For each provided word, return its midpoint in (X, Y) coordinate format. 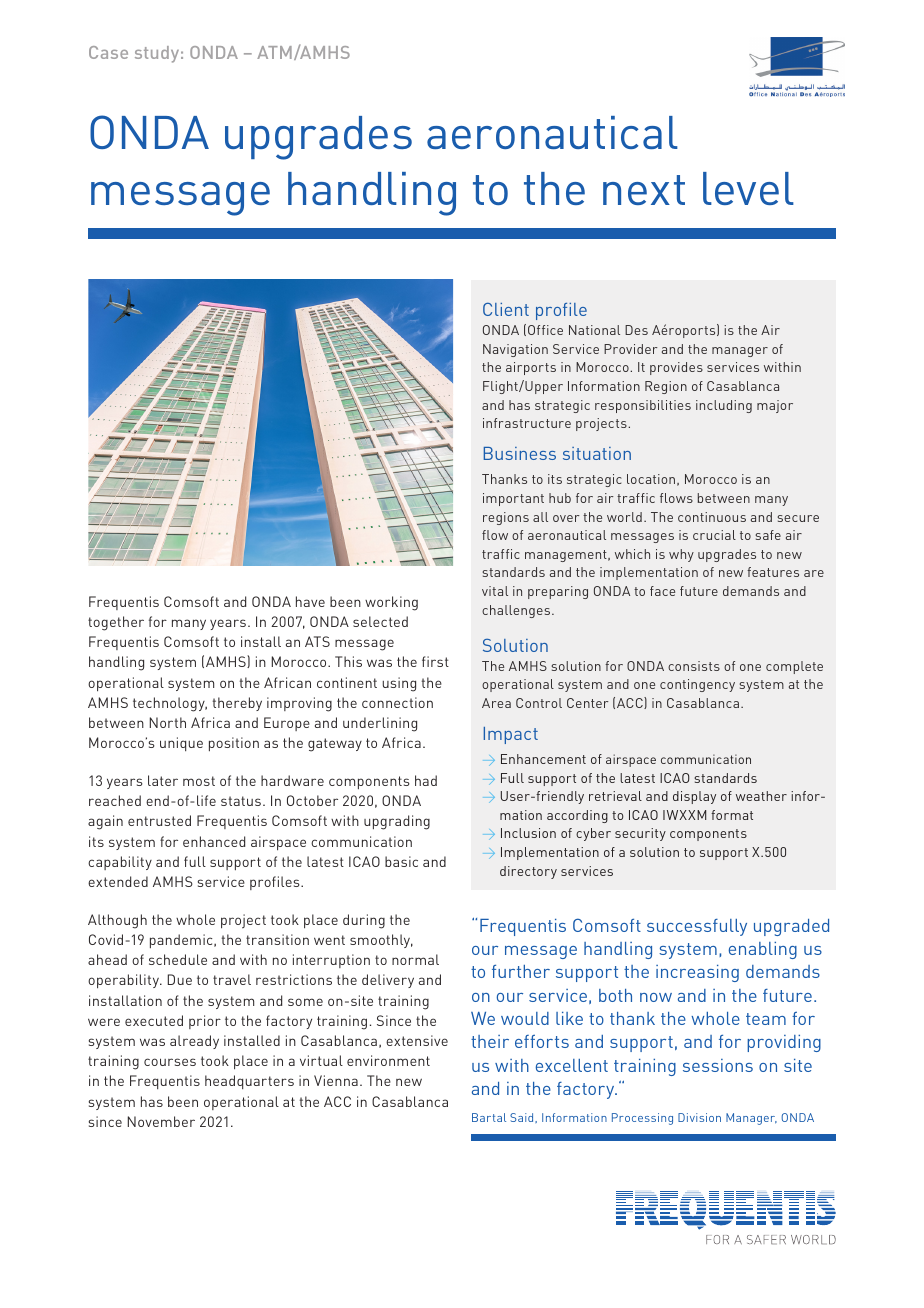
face (662, 591)
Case (108, 52)
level (748, 188)
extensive (417, 1040)
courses (170, 1062)
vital (495, 591)
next (644, 190)
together (116, 623)
